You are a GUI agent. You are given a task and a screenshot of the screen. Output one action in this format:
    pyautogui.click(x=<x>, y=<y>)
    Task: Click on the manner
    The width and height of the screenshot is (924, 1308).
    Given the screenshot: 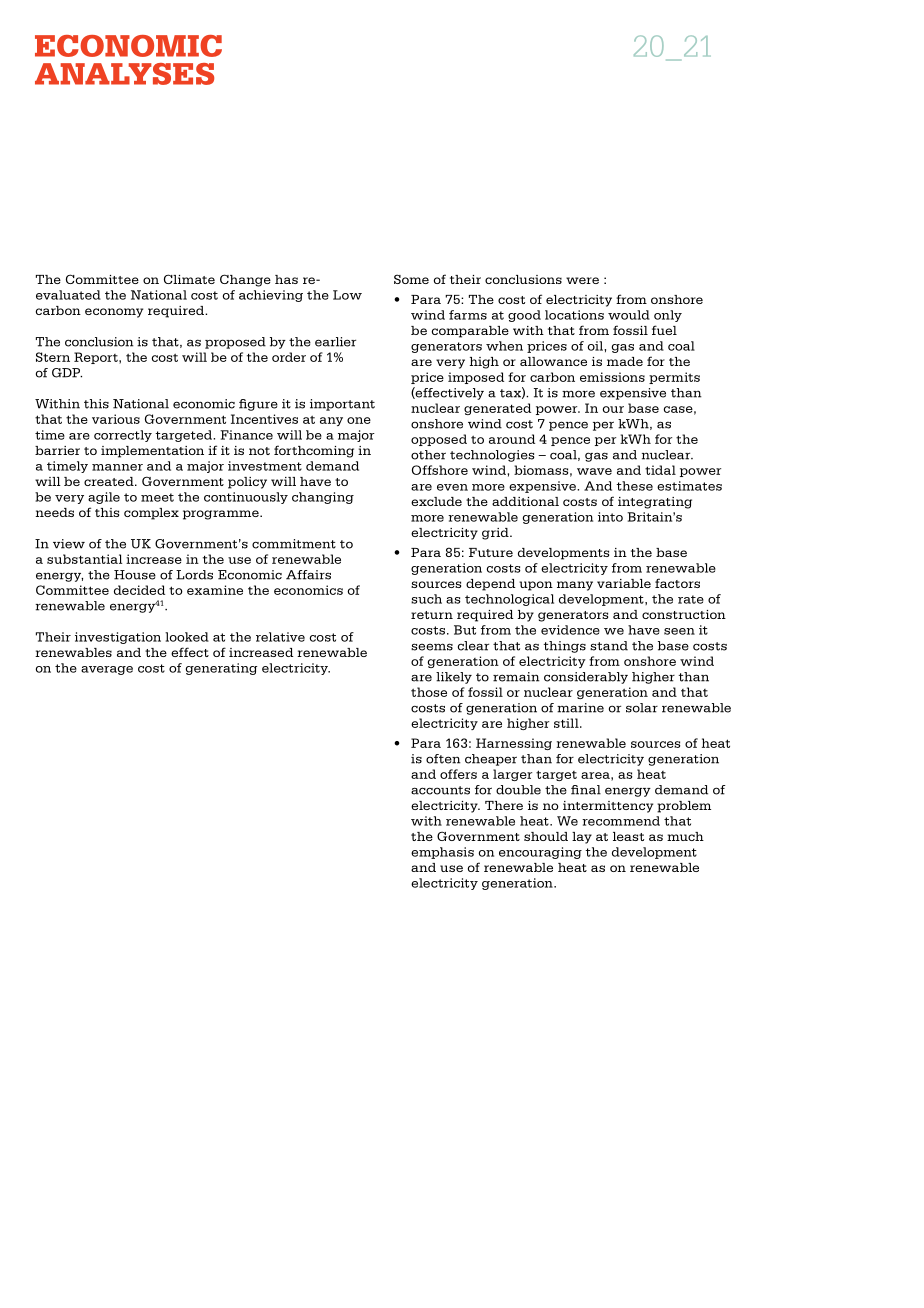 What is the action you would take?
    pyautogui.click(x=117, y=467)
